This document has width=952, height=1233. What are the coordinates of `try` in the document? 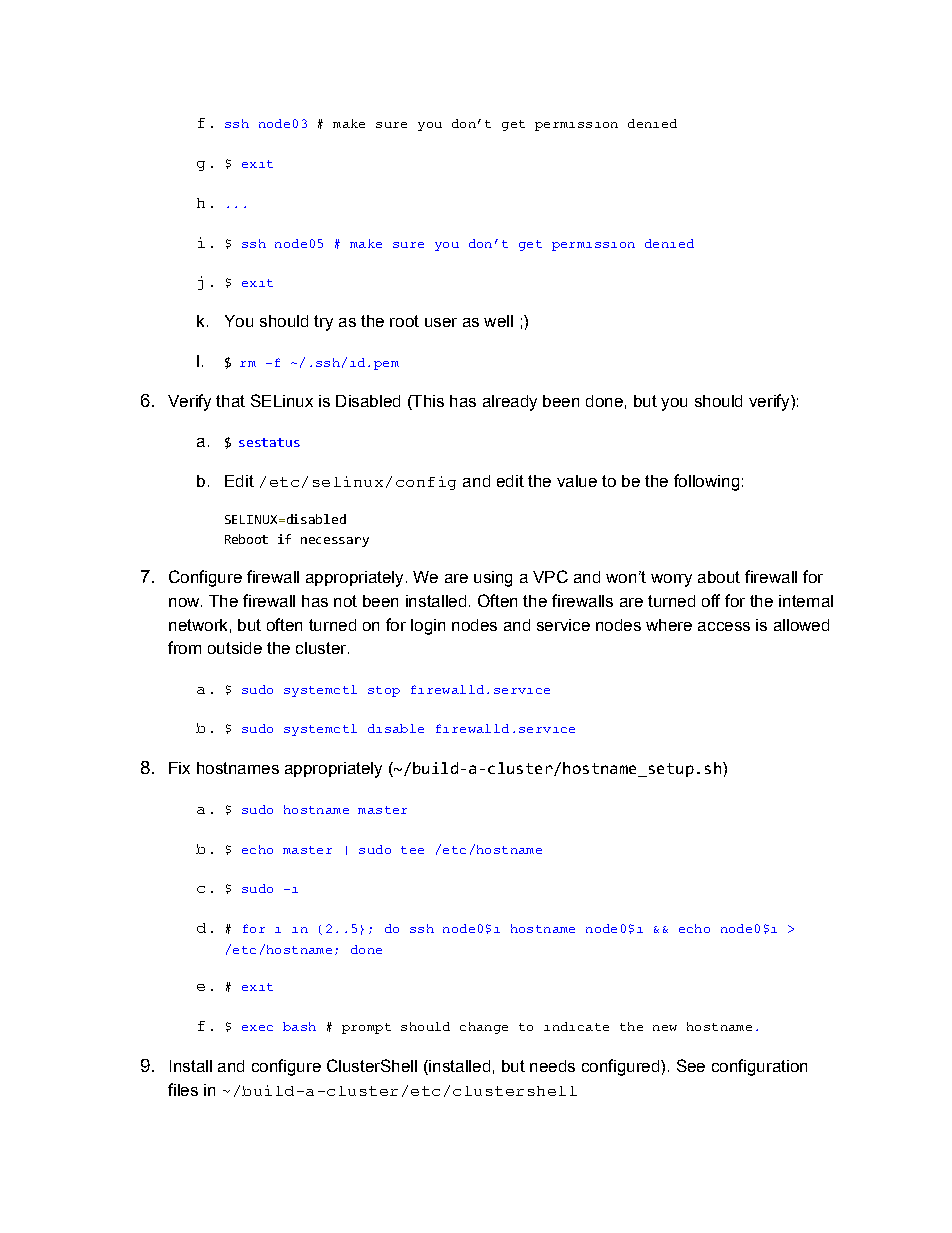 It's located at (323, 323).
